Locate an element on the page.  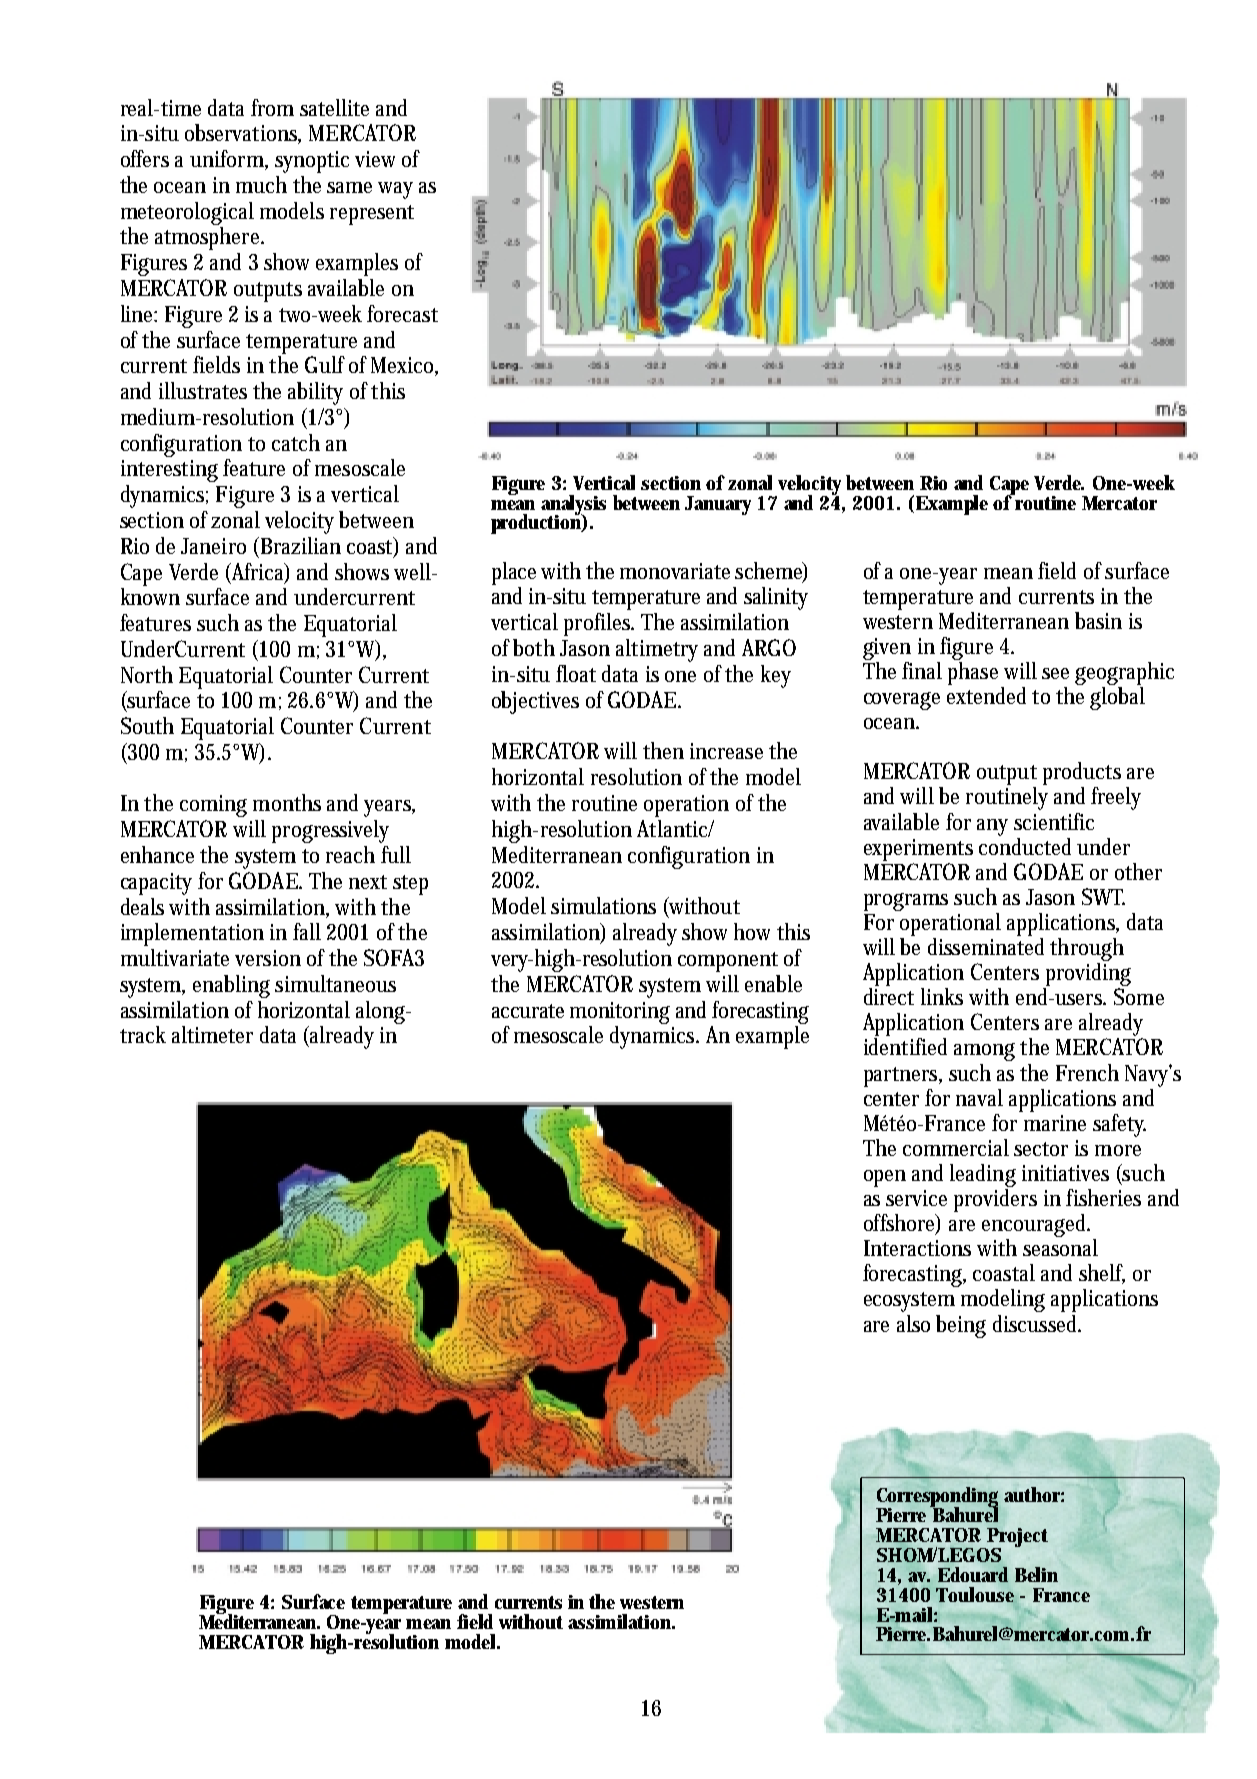
observations is located at coordinates (243, 134).
